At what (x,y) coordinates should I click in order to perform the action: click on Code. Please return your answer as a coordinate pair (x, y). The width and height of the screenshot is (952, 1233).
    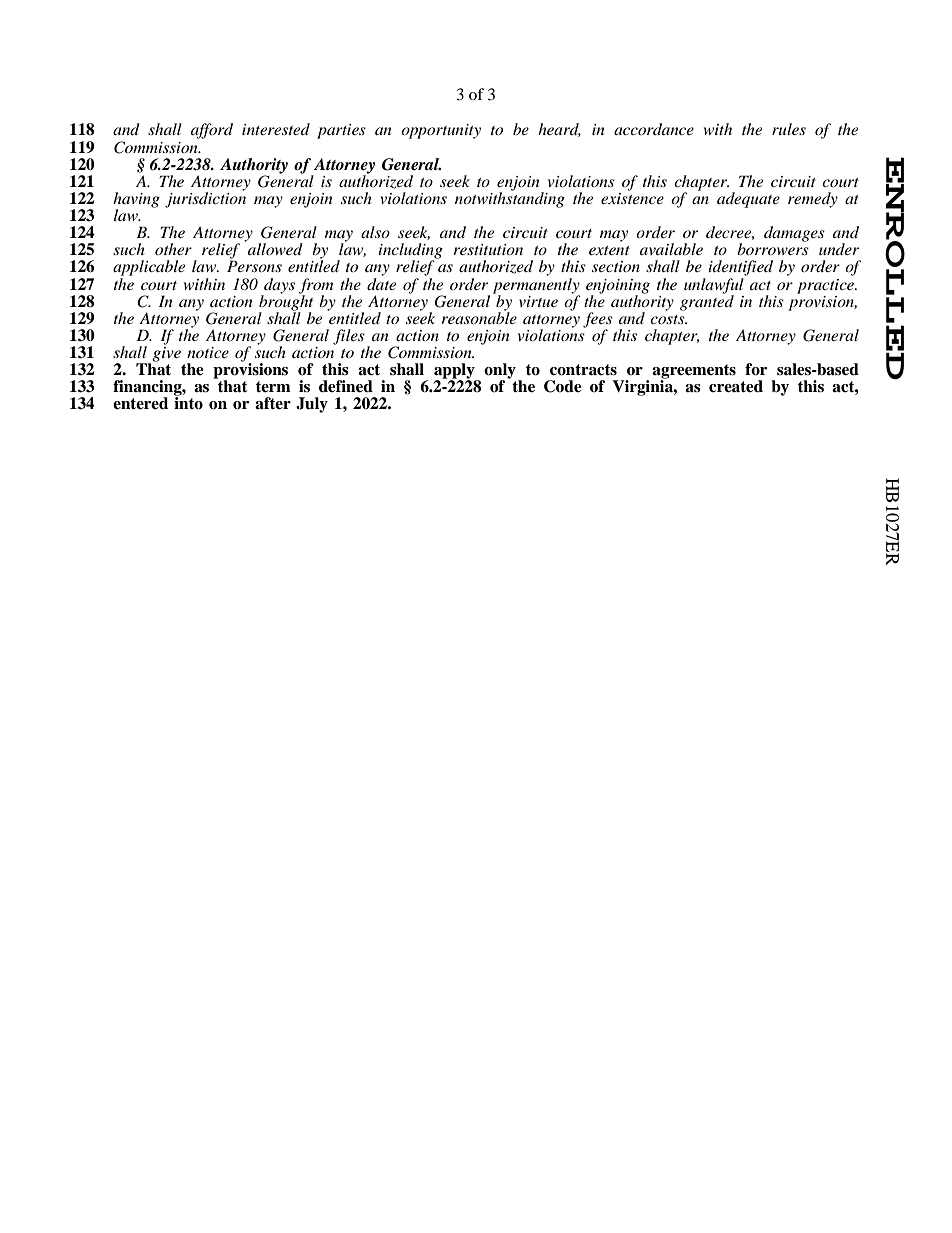
    Looking at the image, I should click on (563, 386).
